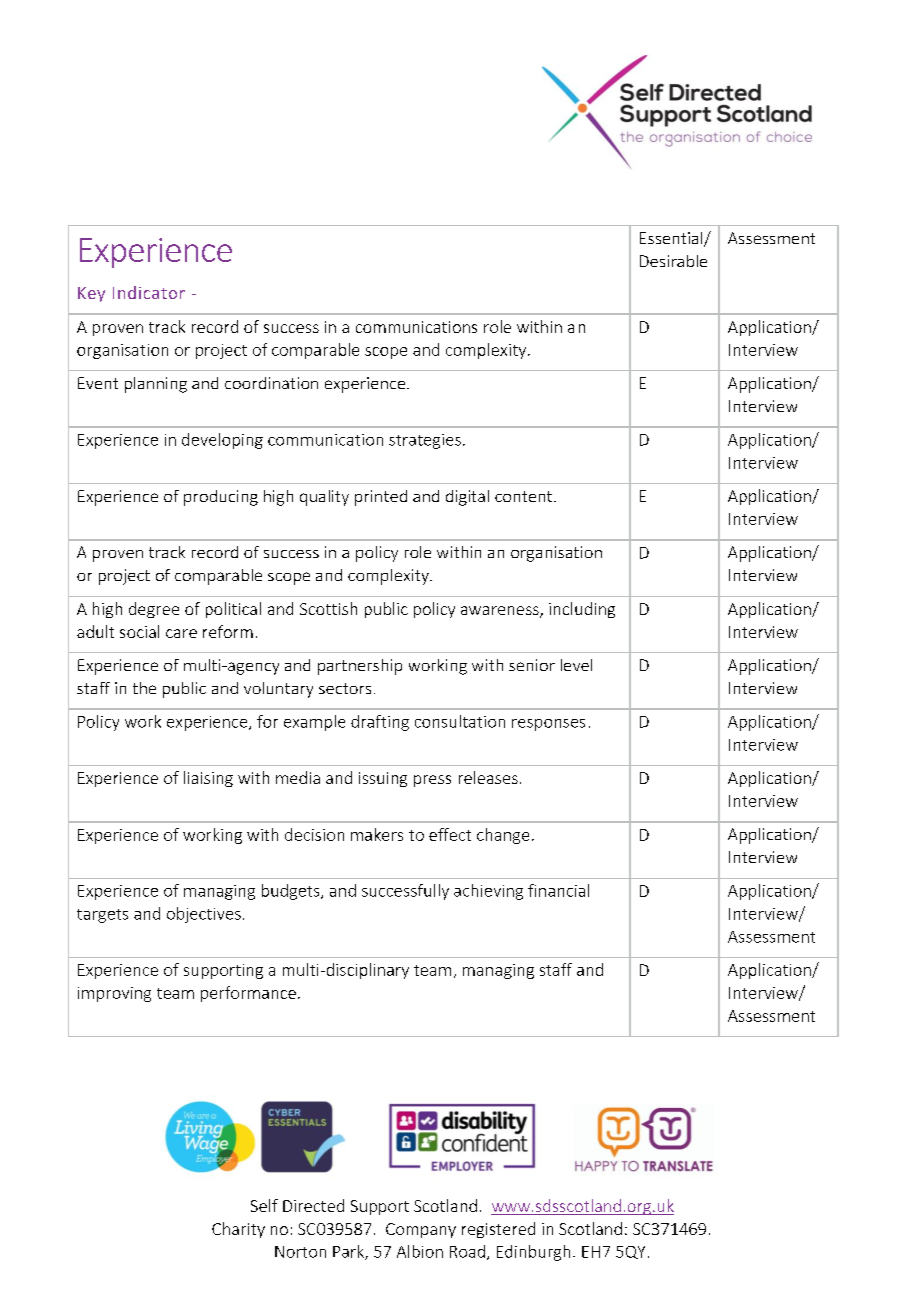 This page has height=1308, width=924. Describe the element at coordinates (238, 1230) in the page. I see `Charity` at that location.
